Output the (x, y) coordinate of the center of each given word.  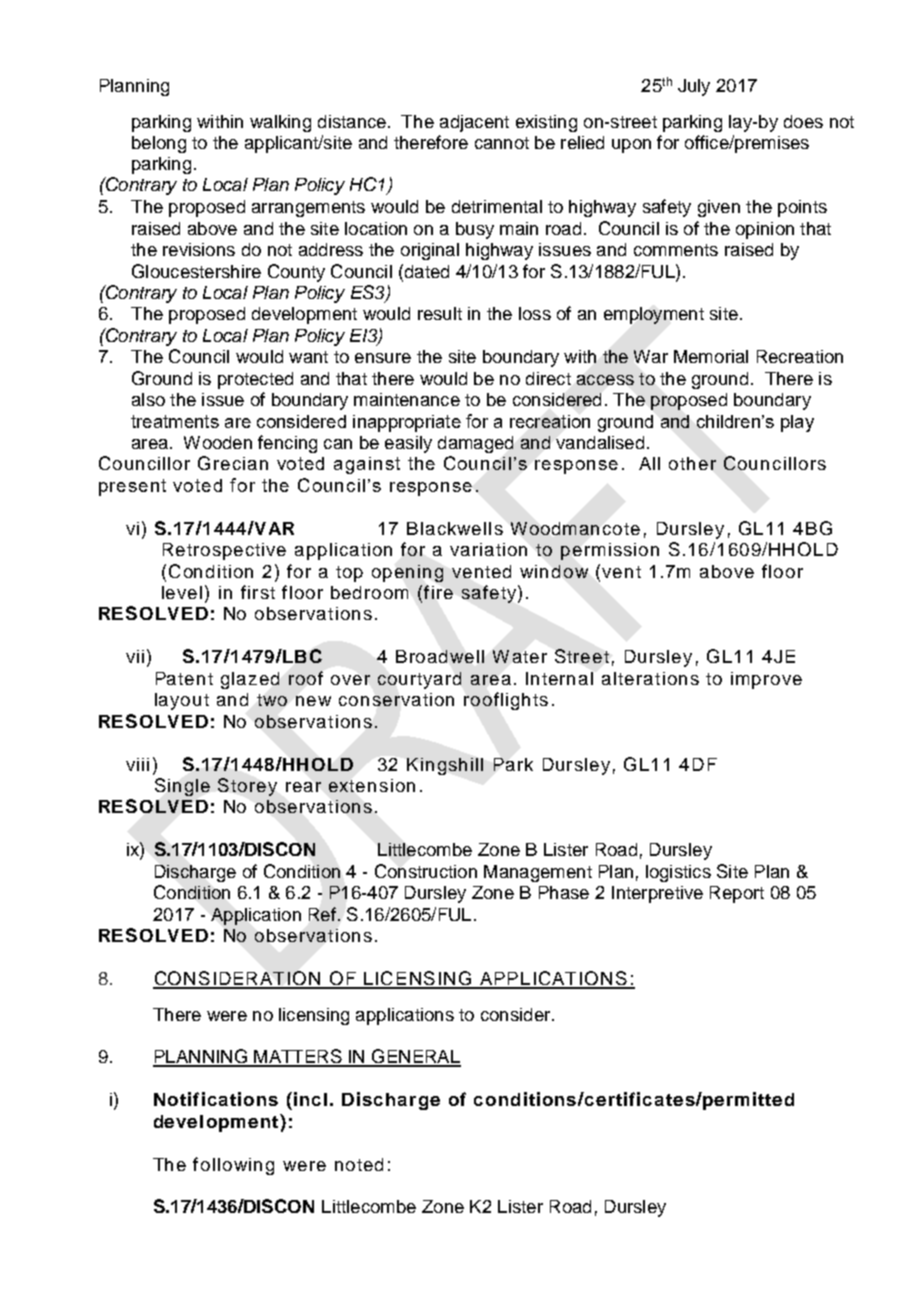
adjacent (474, 123)
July (694, 87)
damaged (475, 444)
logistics (678, 873)
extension (372, 785)
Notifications (216, 1099)
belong (159, 144)
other (692, 463)
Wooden (218, 442)
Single (182, 787)
